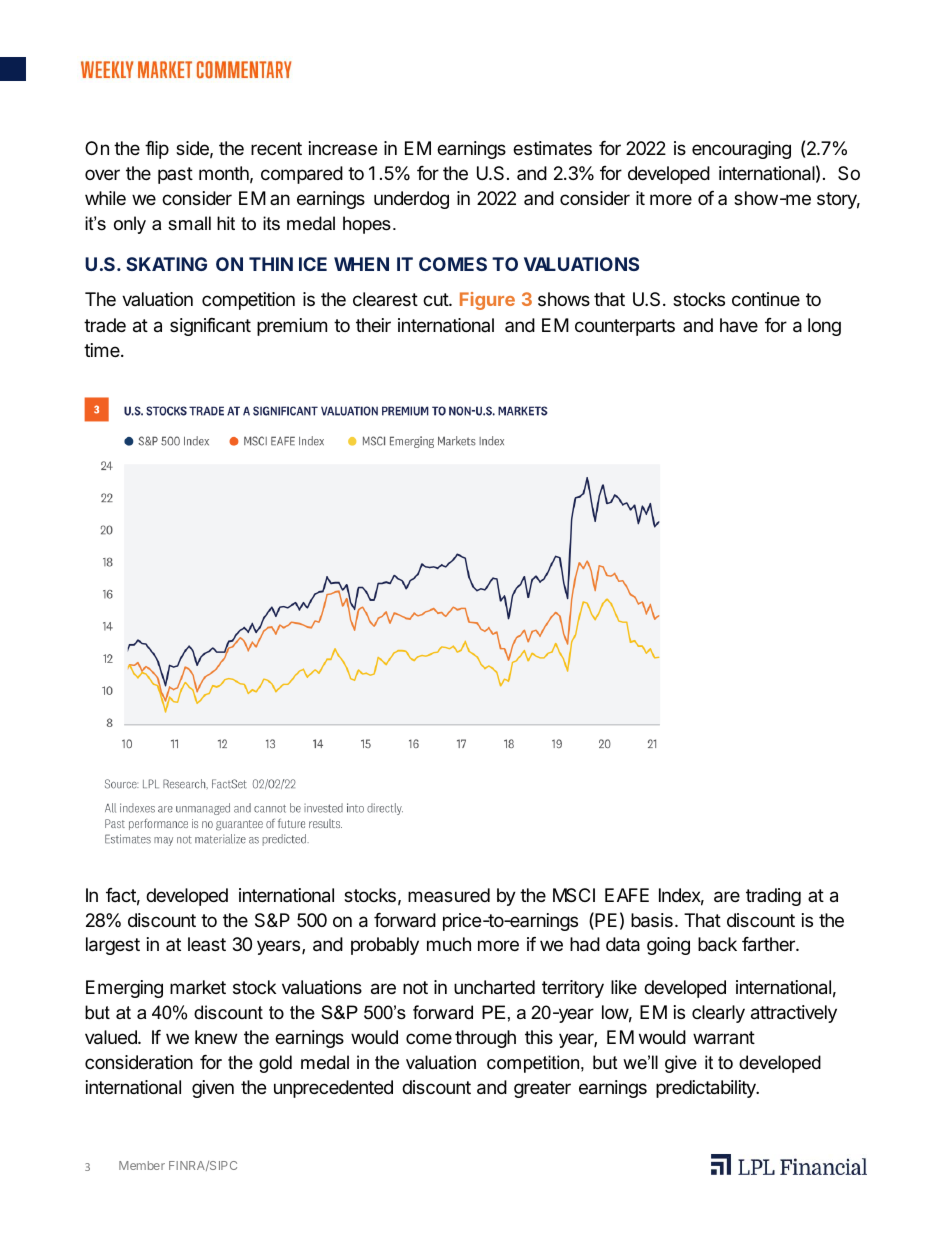  What do you see at coordinates (411, 200) in the screenshot?
I see `underdog` at bounding box center [411, 200].
